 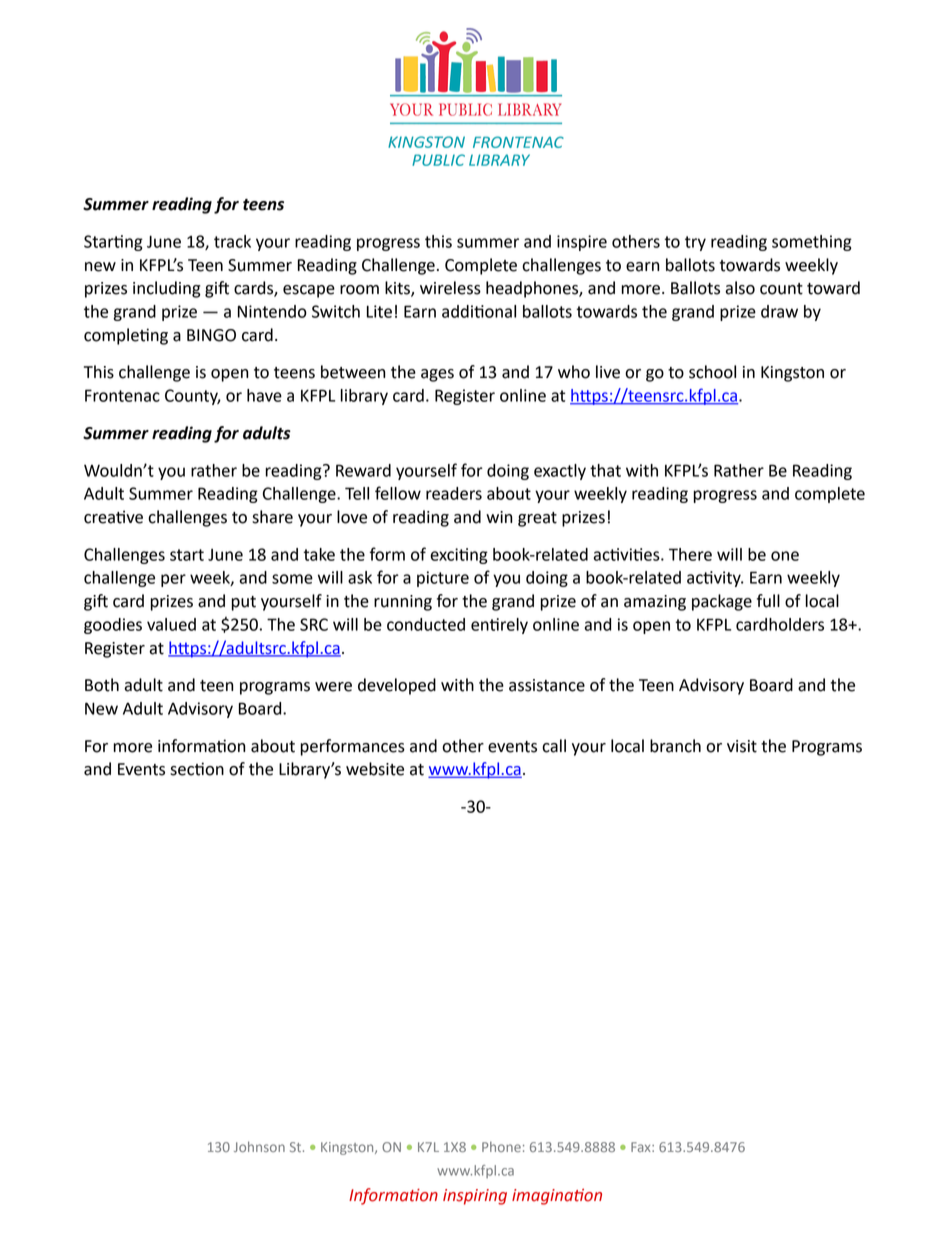 What do you see at coordinates (475, 1197) in the screenshot?
I see `inspiring` at bounding box center [475, 1197].
